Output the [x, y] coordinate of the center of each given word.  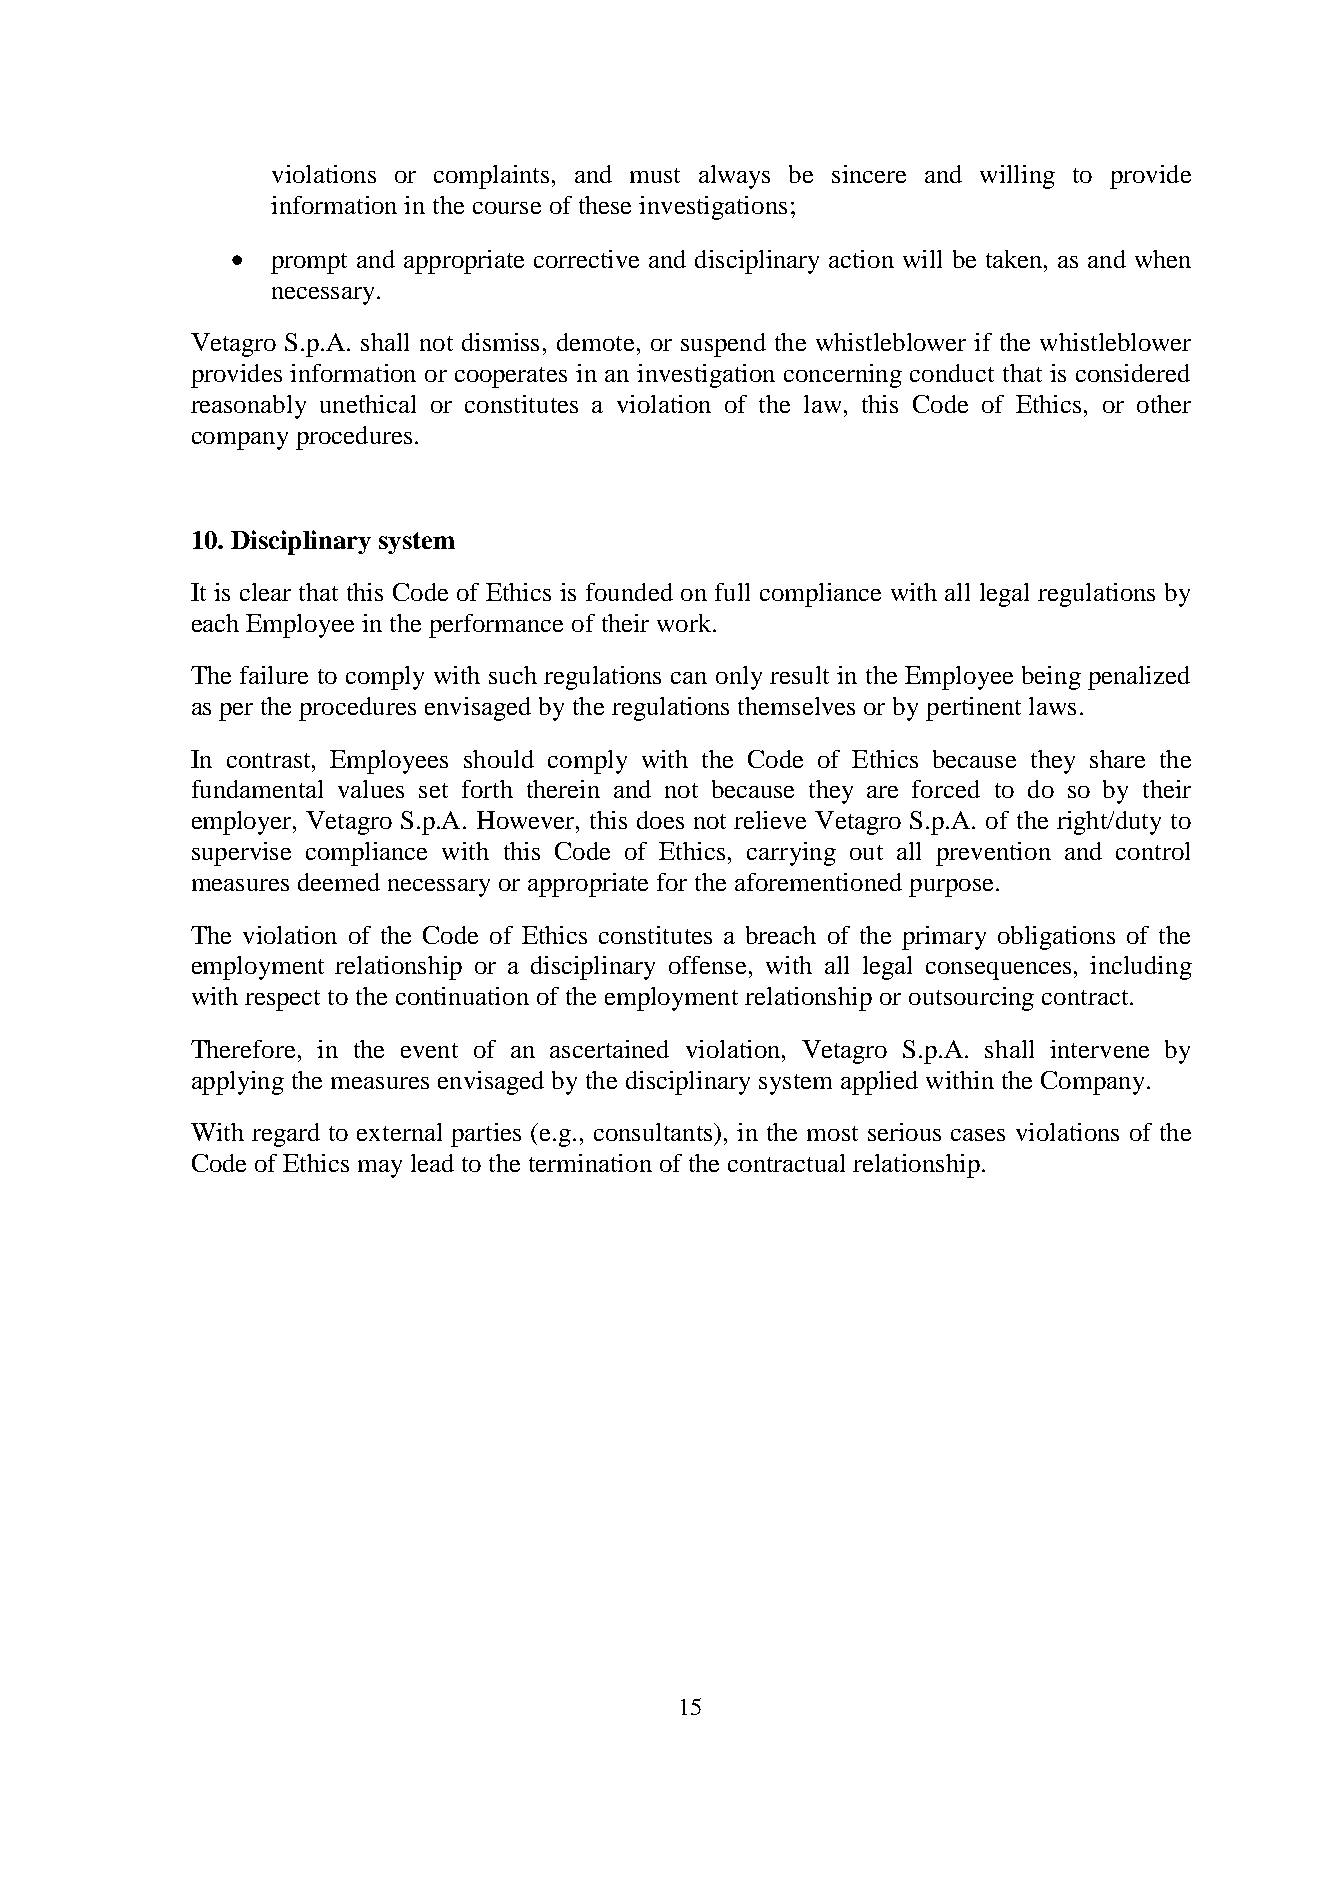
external [399, 1132]
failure [274, 675]
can [689, 678]
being [1051, 678]
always [734, 177]
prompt [309, 263]
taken [1015, 259]
